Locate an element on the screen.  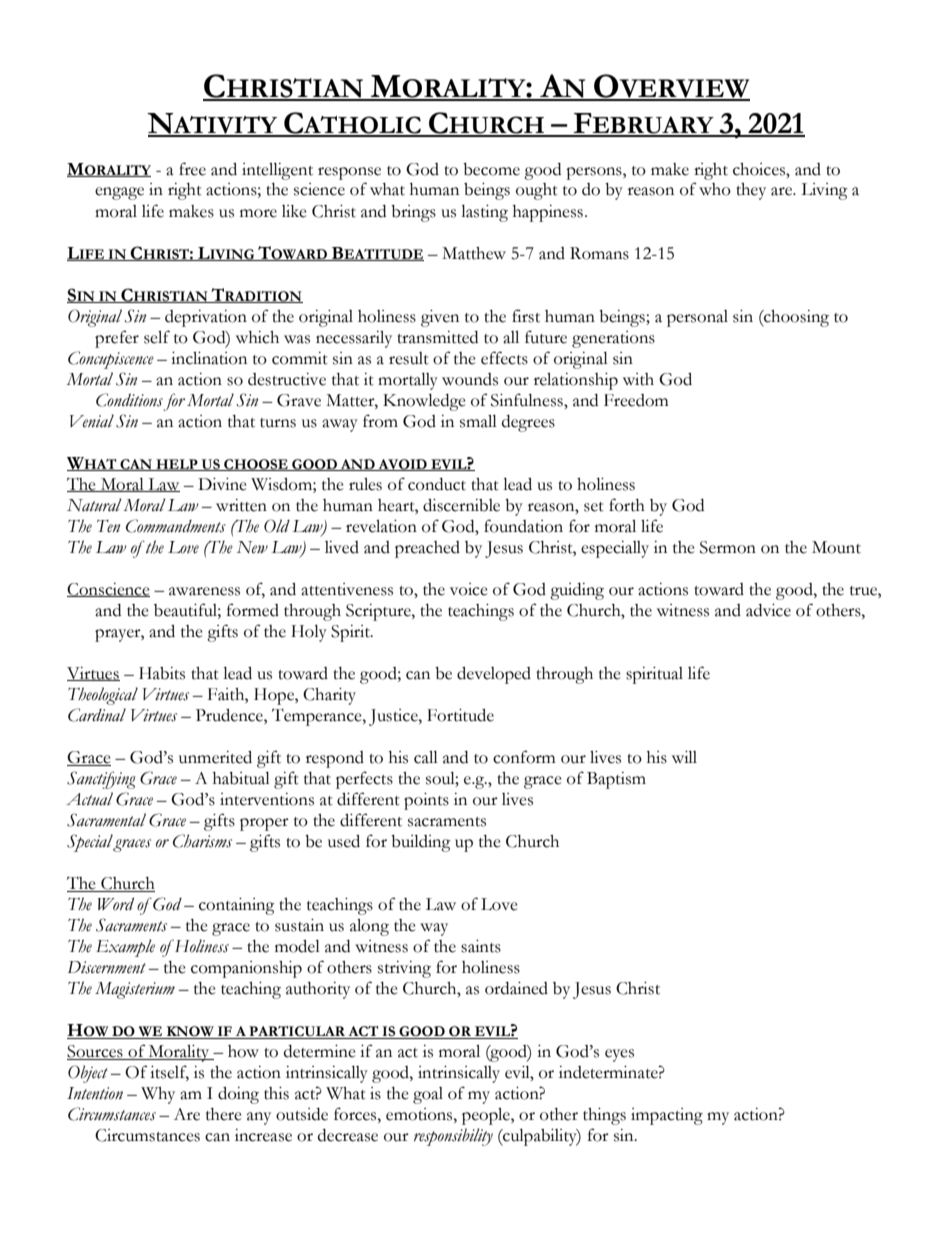
impacting is located at coordinates (667, 1116).
